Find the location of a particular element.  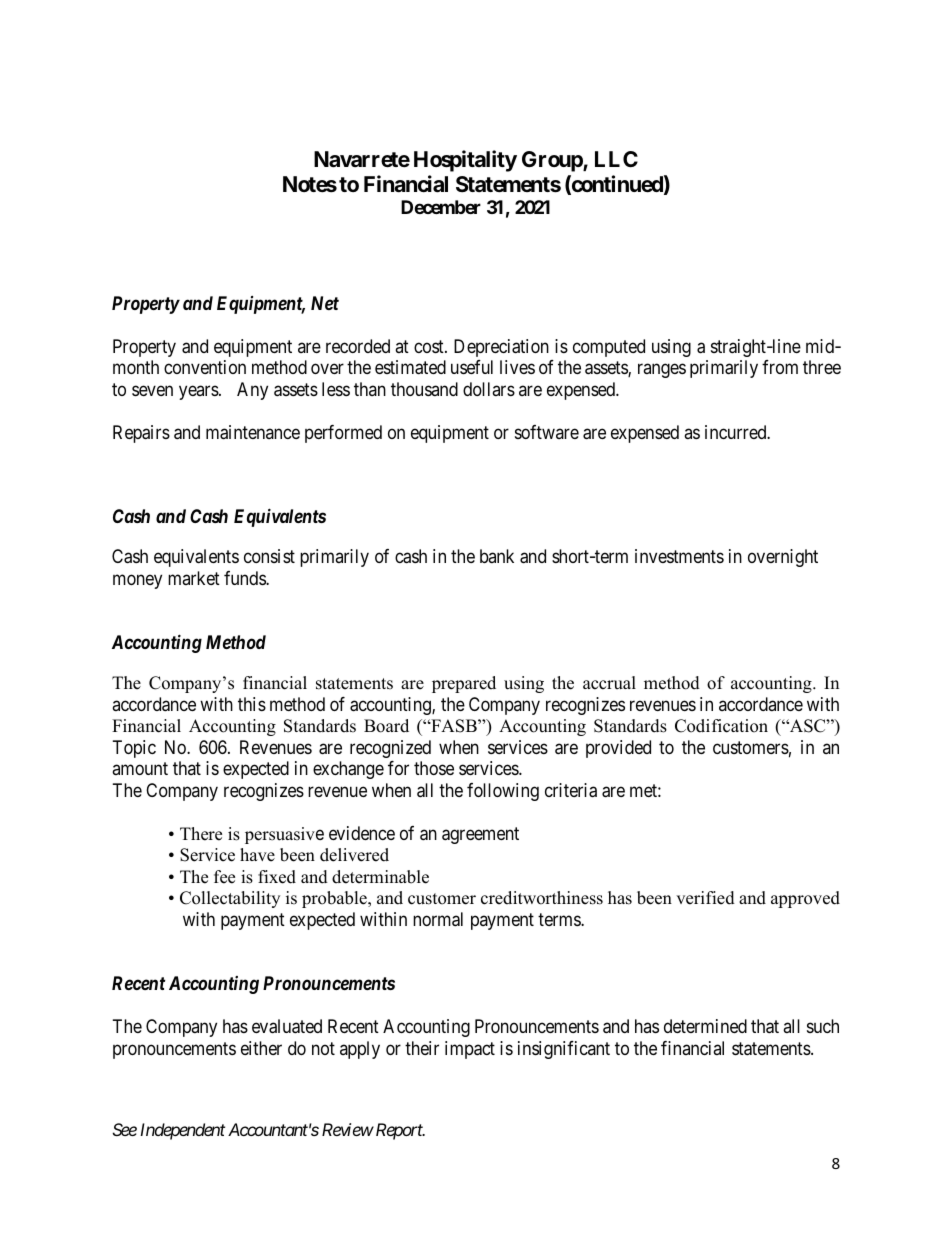

Independent is located at coordinates (182, 1131).
